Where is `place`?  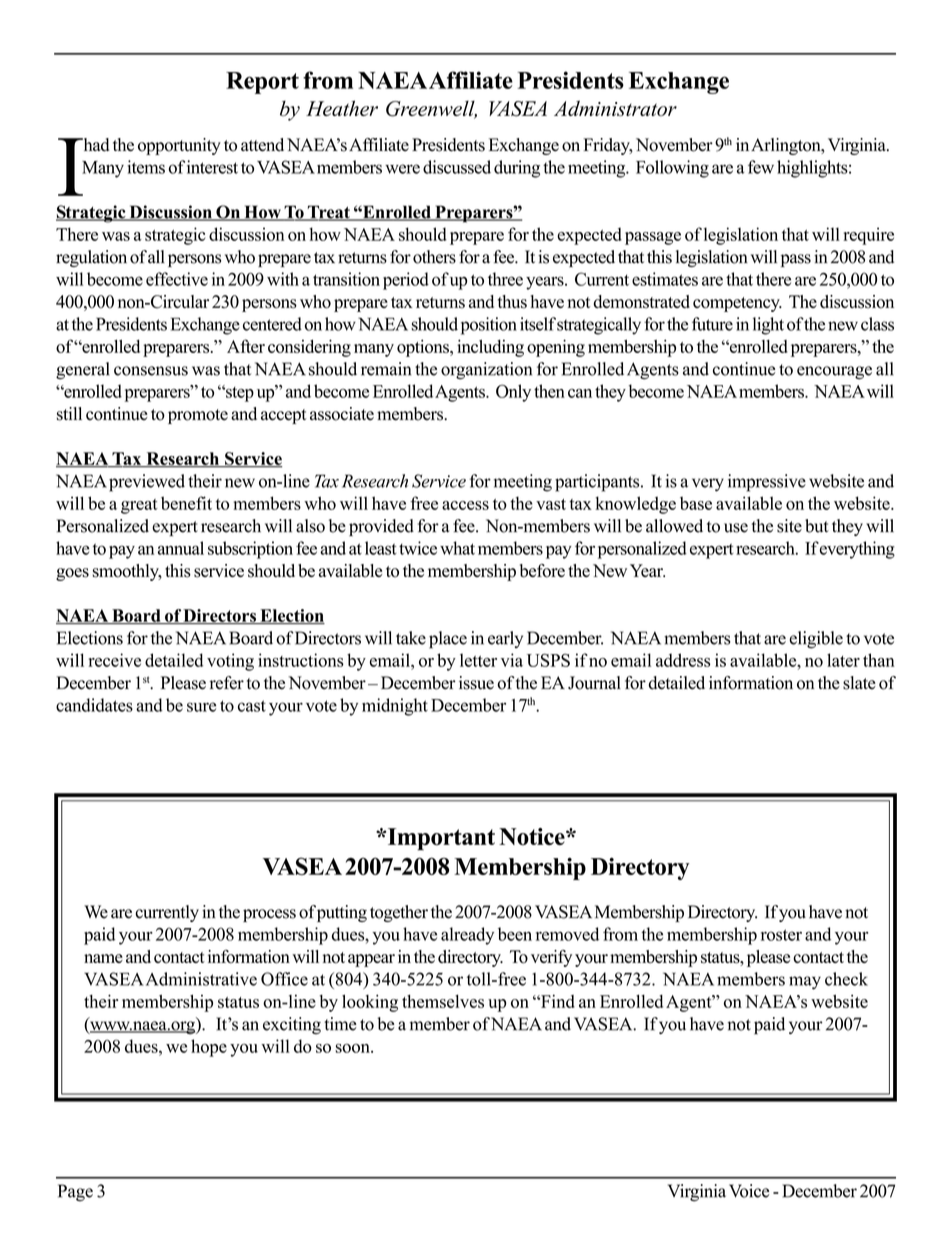 place is located at coordinates (448, 640).
